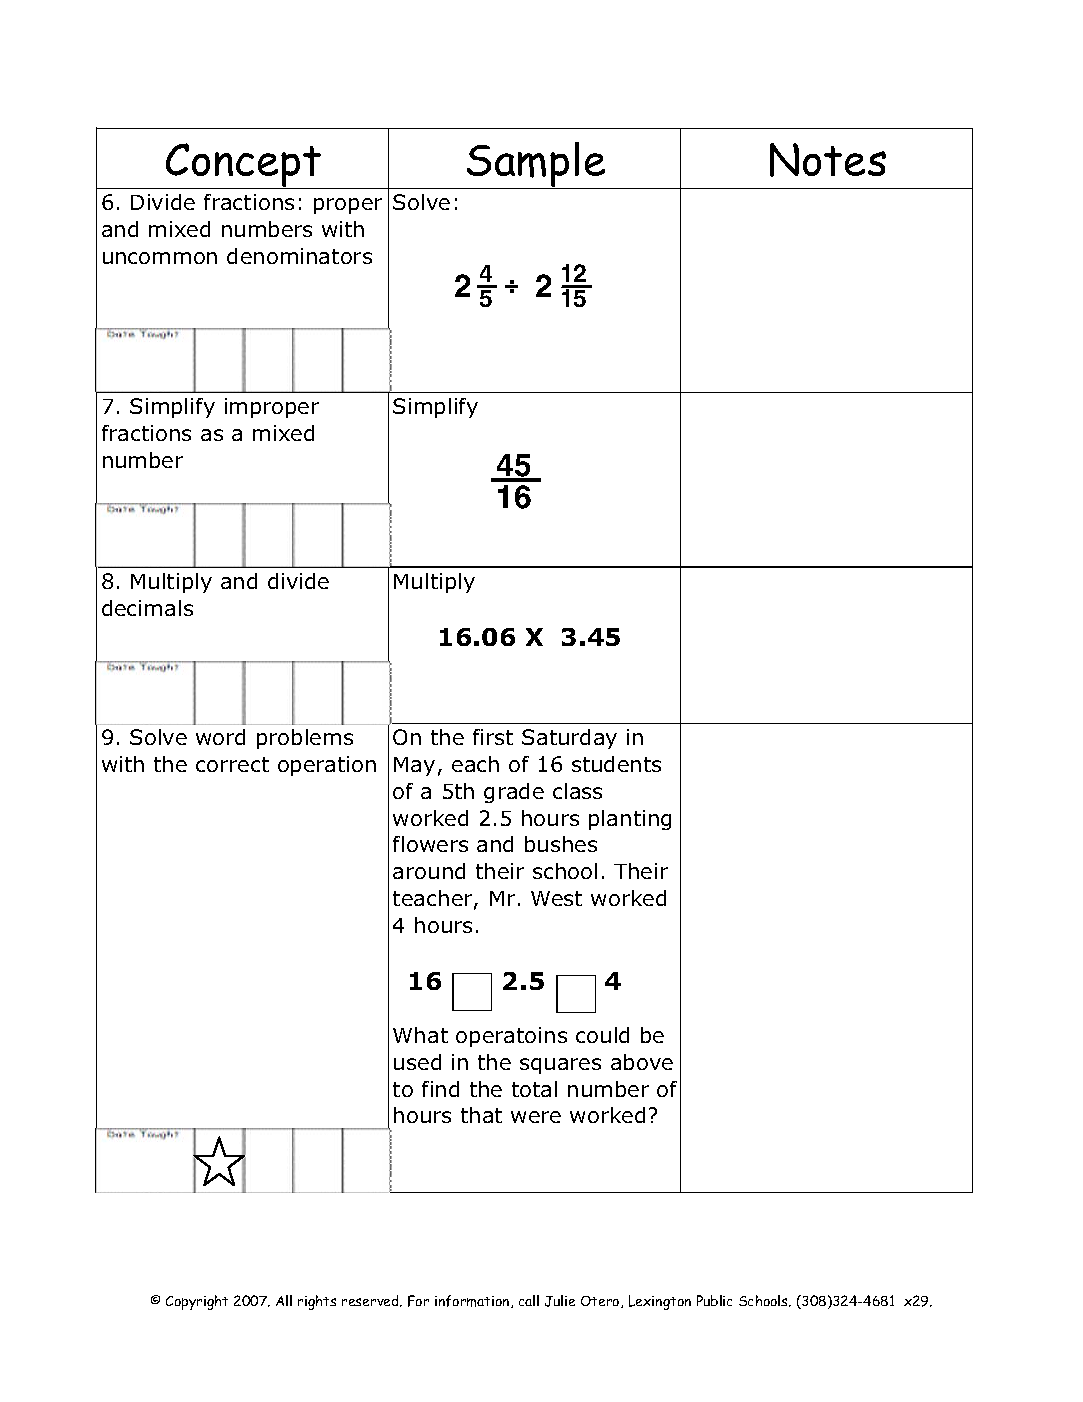 The width and height of the screenshot is (1083, 1402). What do you see at coordinates (569, 739) in the screenshot?
I see `Saturday` at bounding box center [569, 739].
